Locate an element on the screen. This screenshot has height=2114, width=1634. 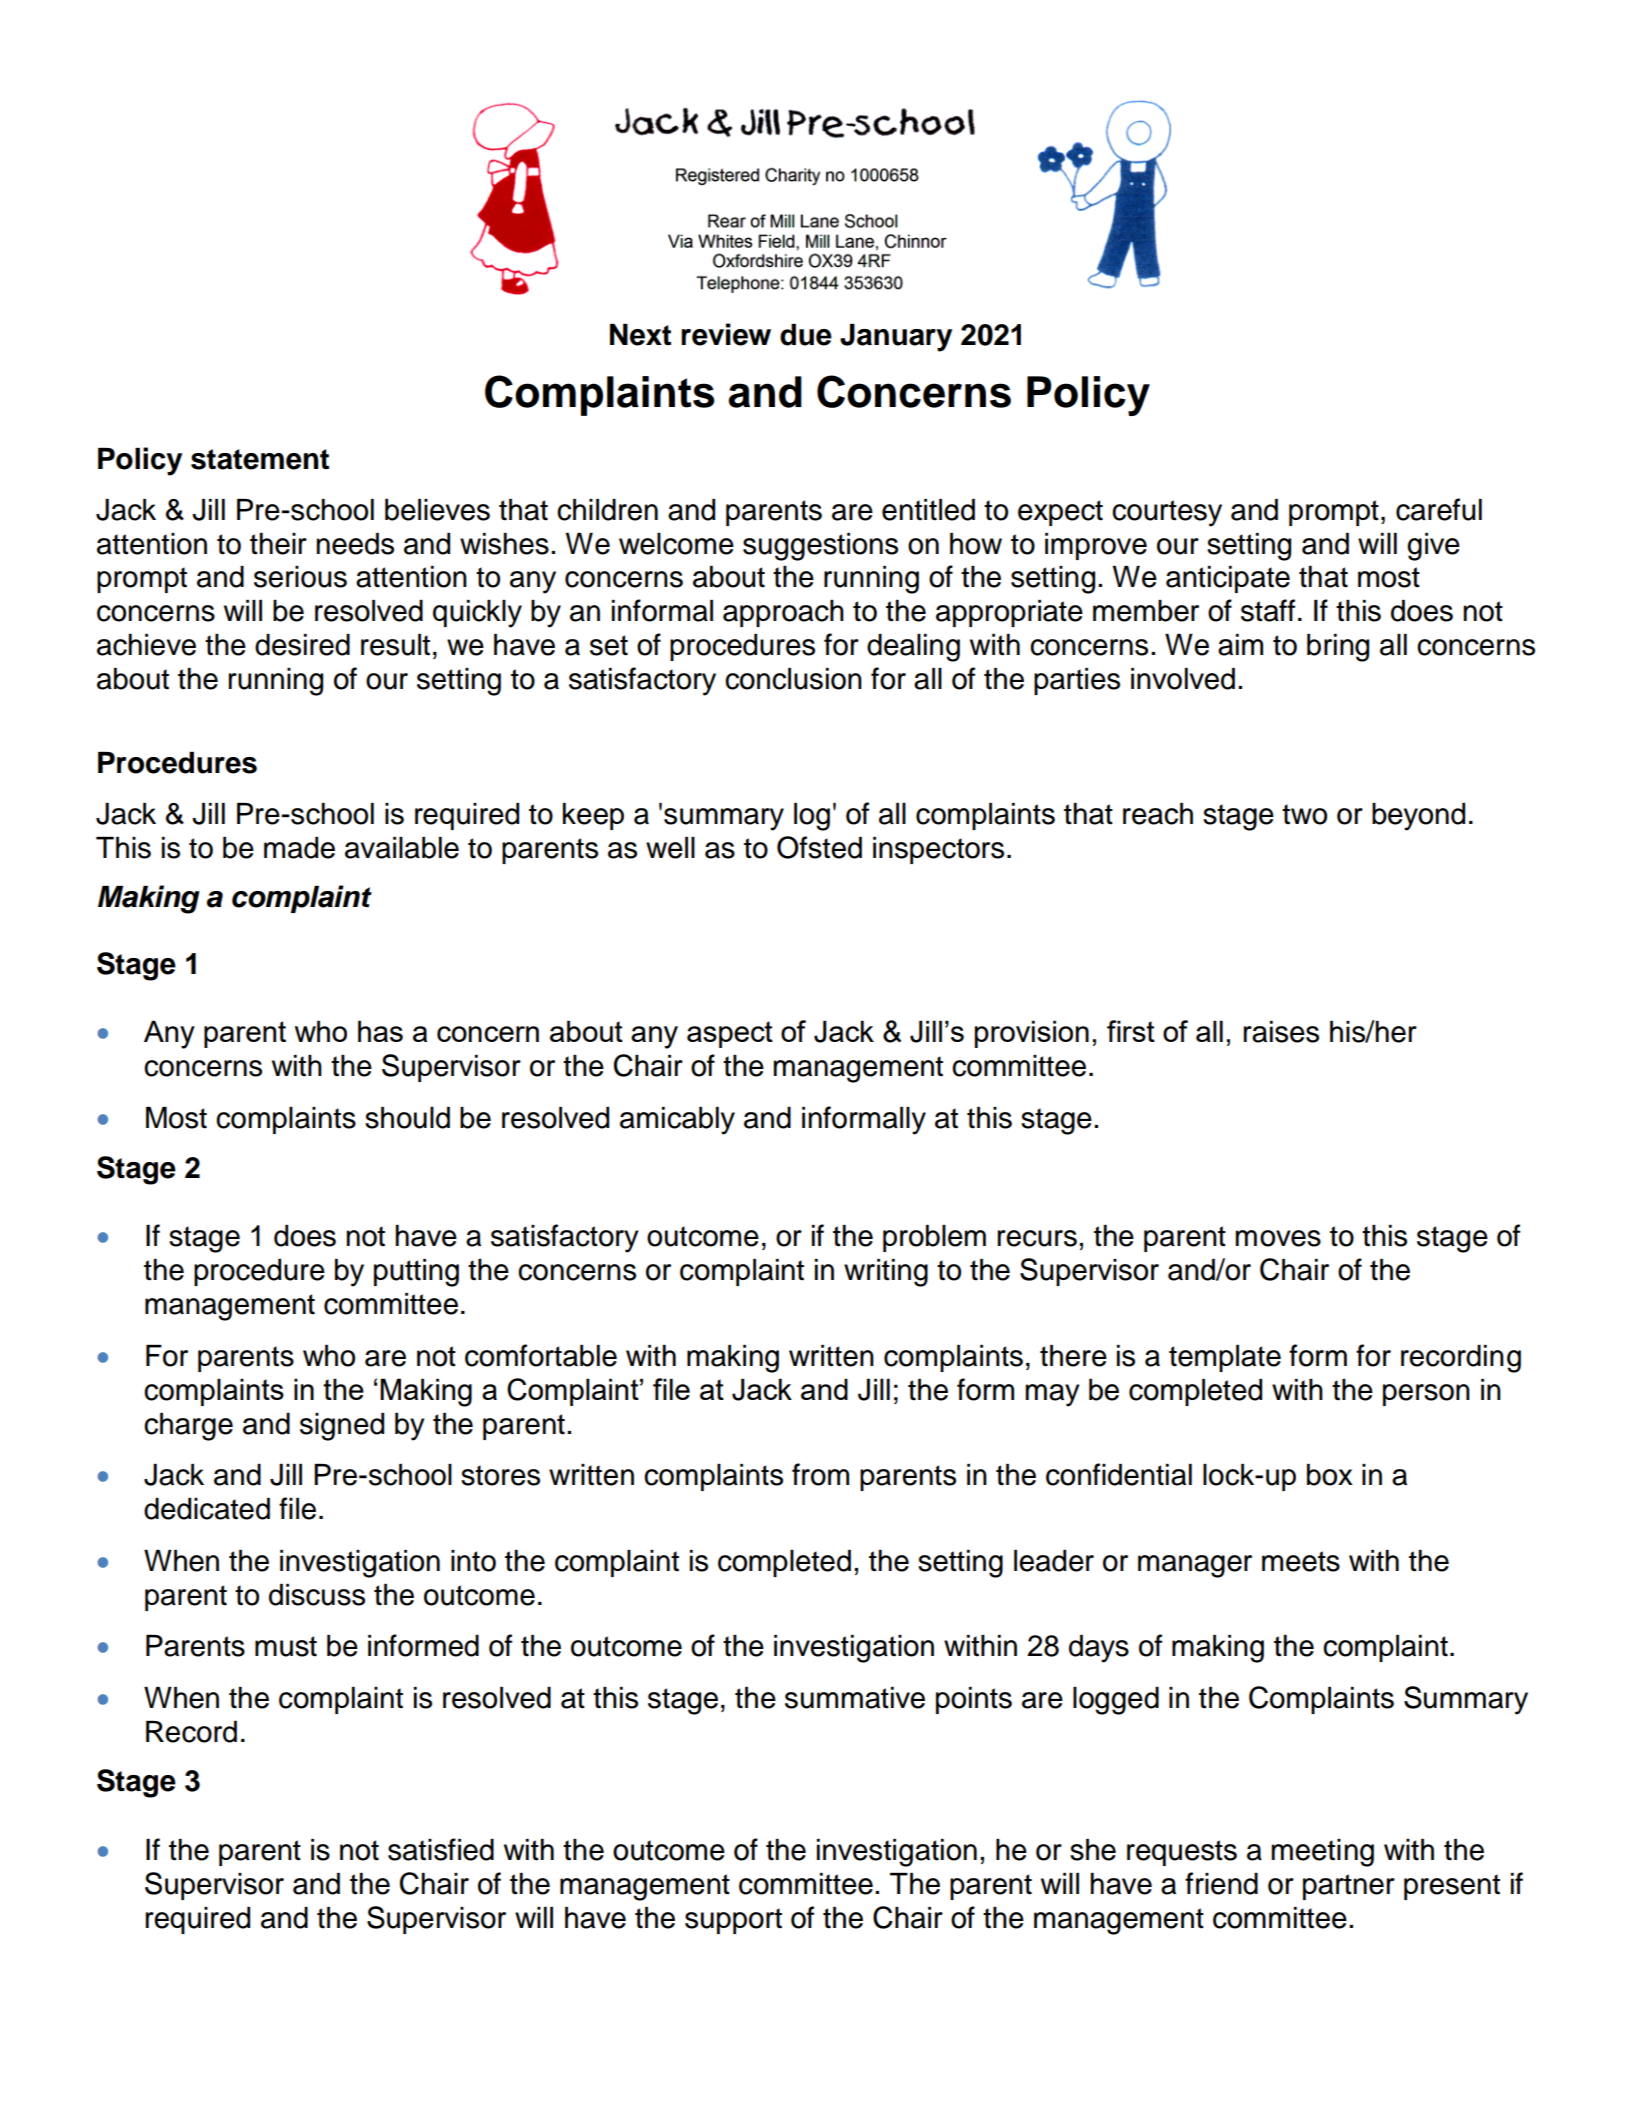
meeting is located at coordinates (1322, 1853).
